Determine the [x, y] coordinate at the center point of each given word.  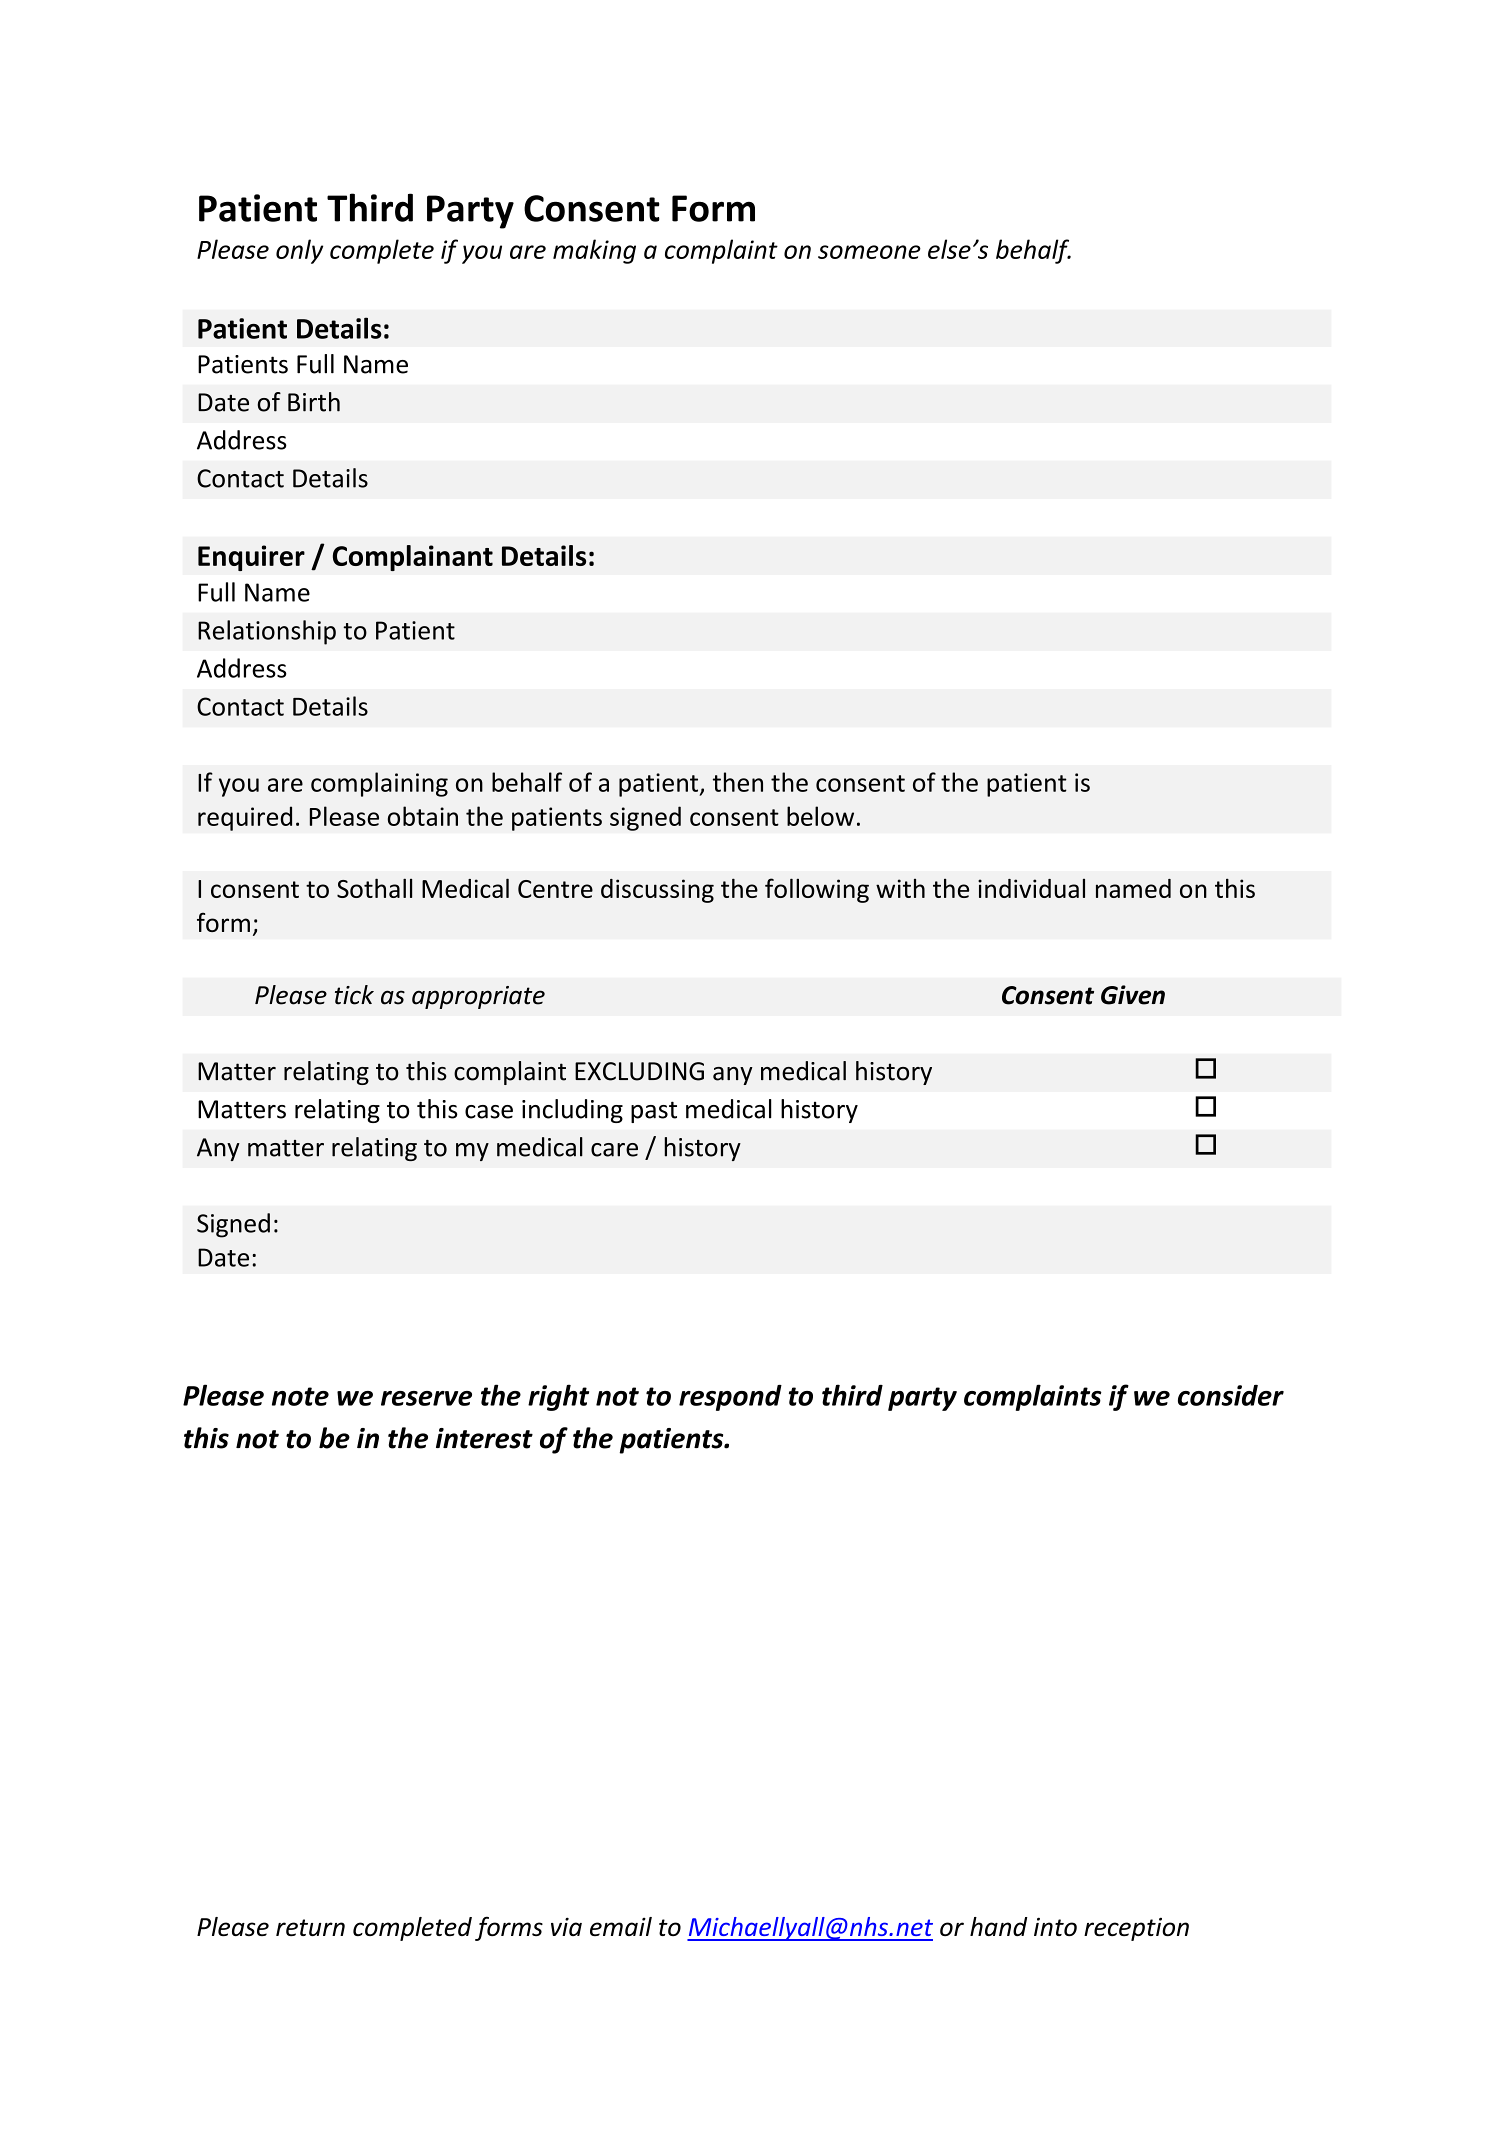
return [310, 1927]
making [594, 251]
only [299, 251]
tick [354, 995]
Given [1133, 995]
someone [869, 252]
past [654, 1112]
